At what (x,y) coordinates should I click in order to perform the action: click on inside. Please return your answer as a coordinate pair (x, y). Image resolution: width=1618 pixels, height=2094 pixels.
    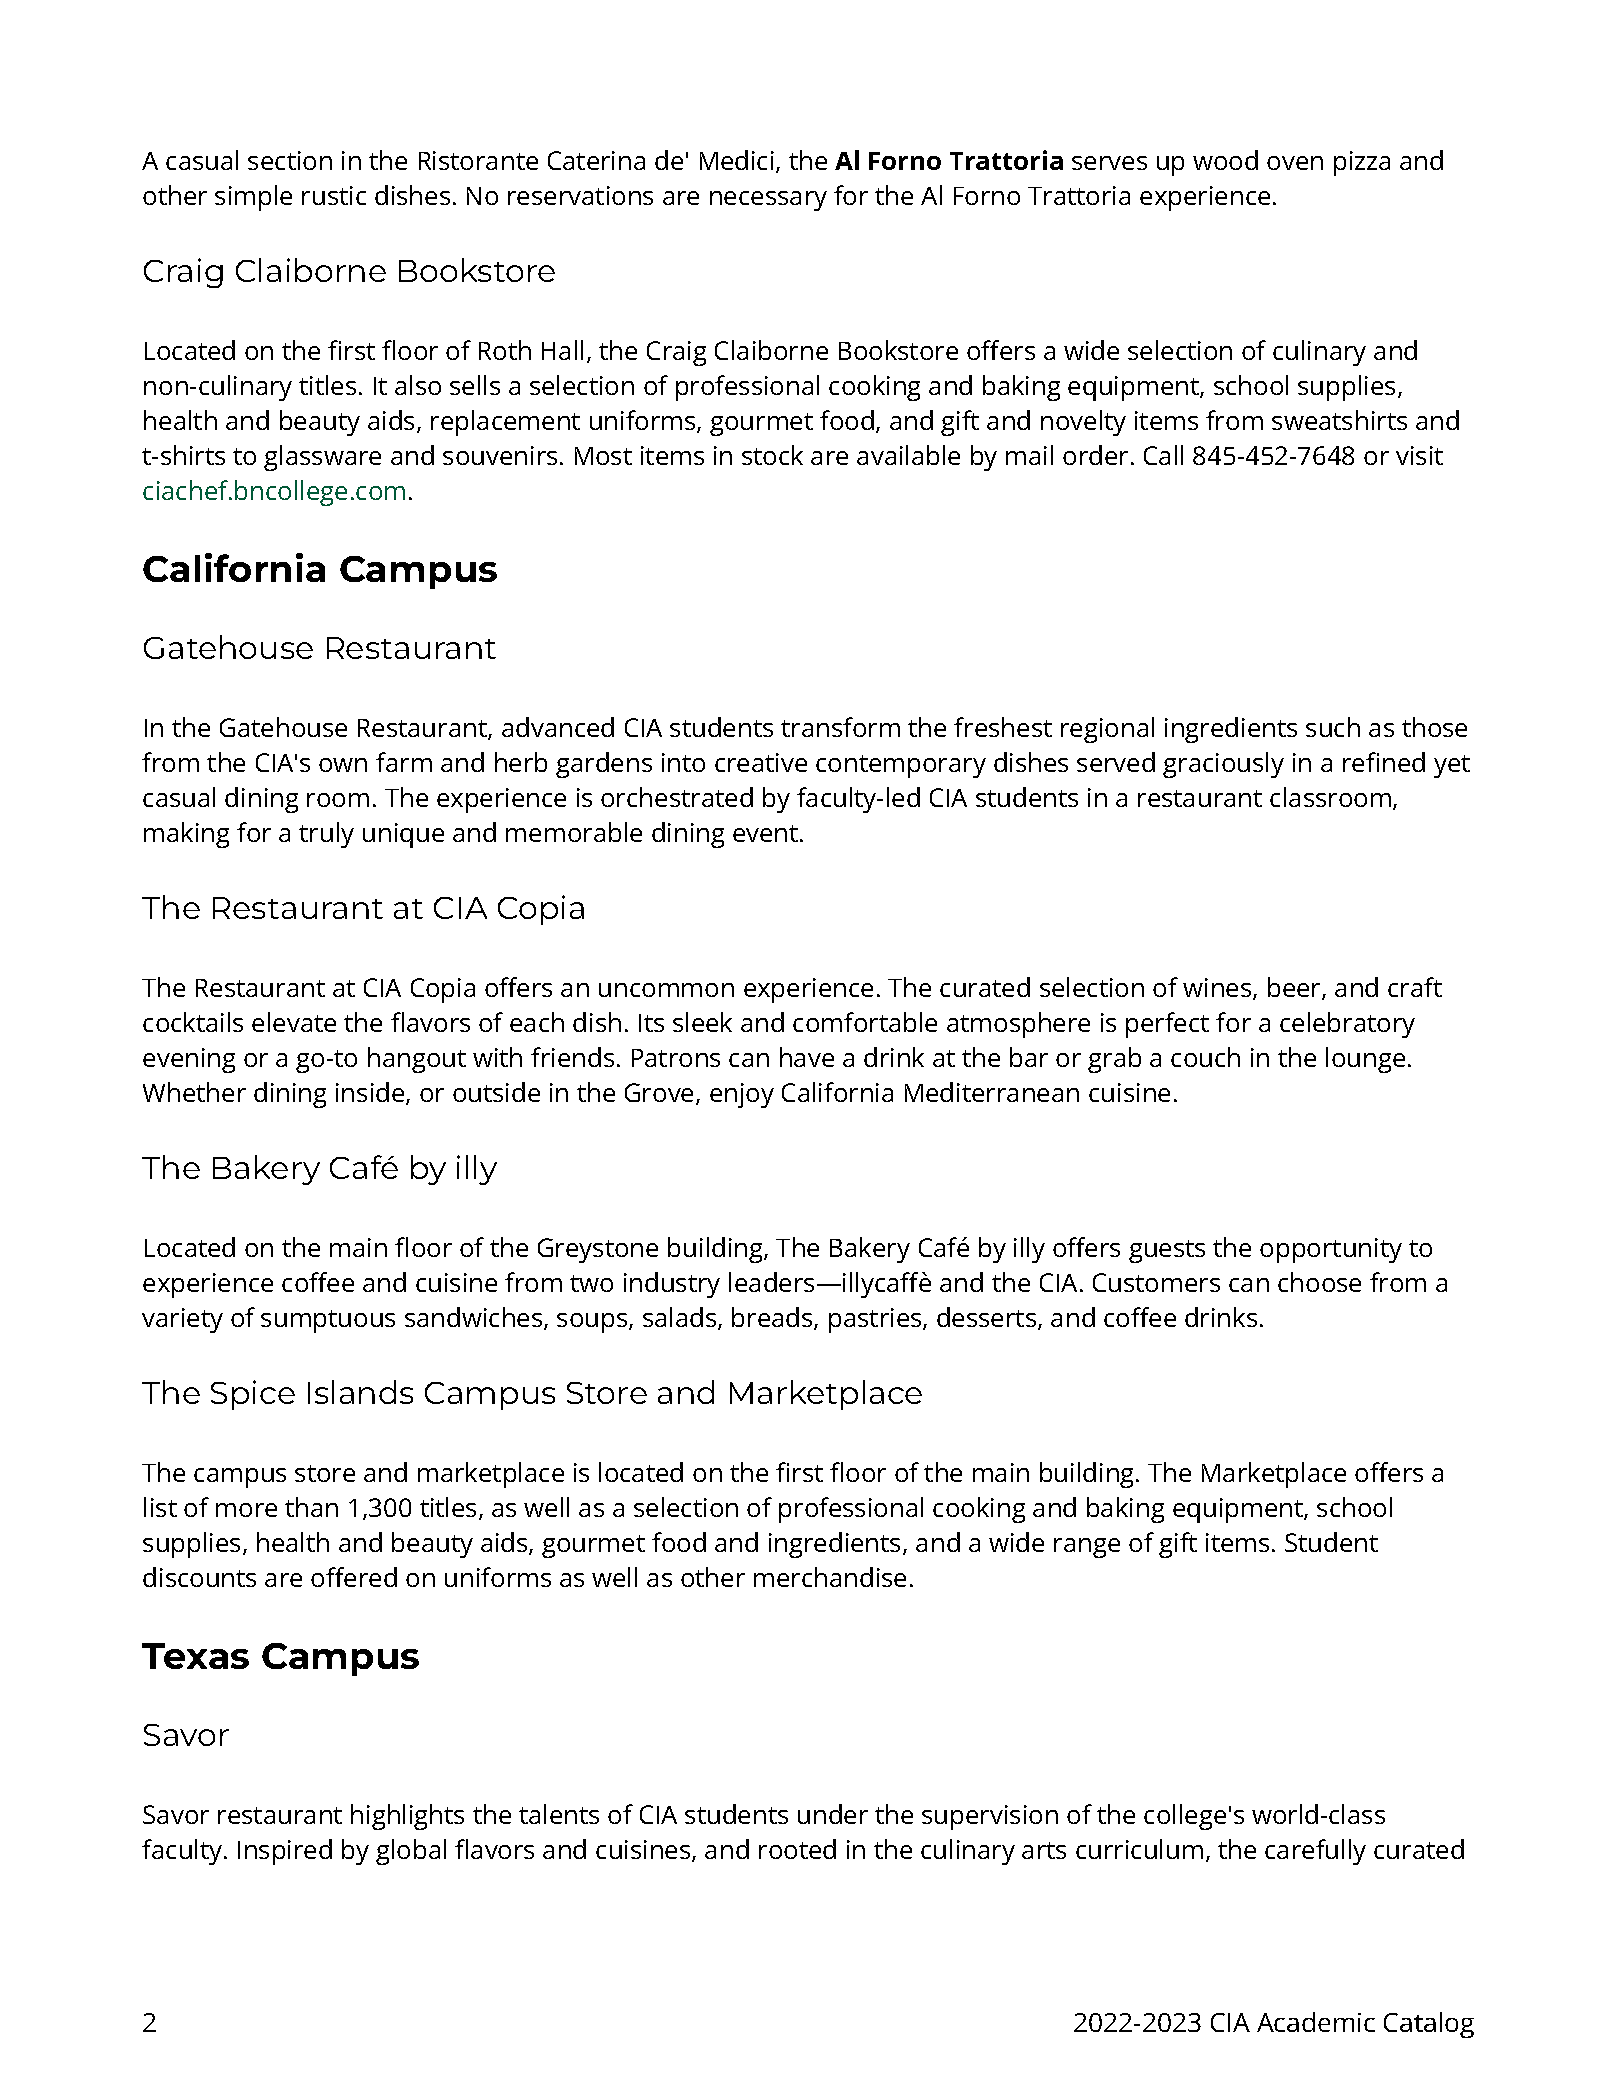
    Looking at the image, I should click on (371, 1093).
